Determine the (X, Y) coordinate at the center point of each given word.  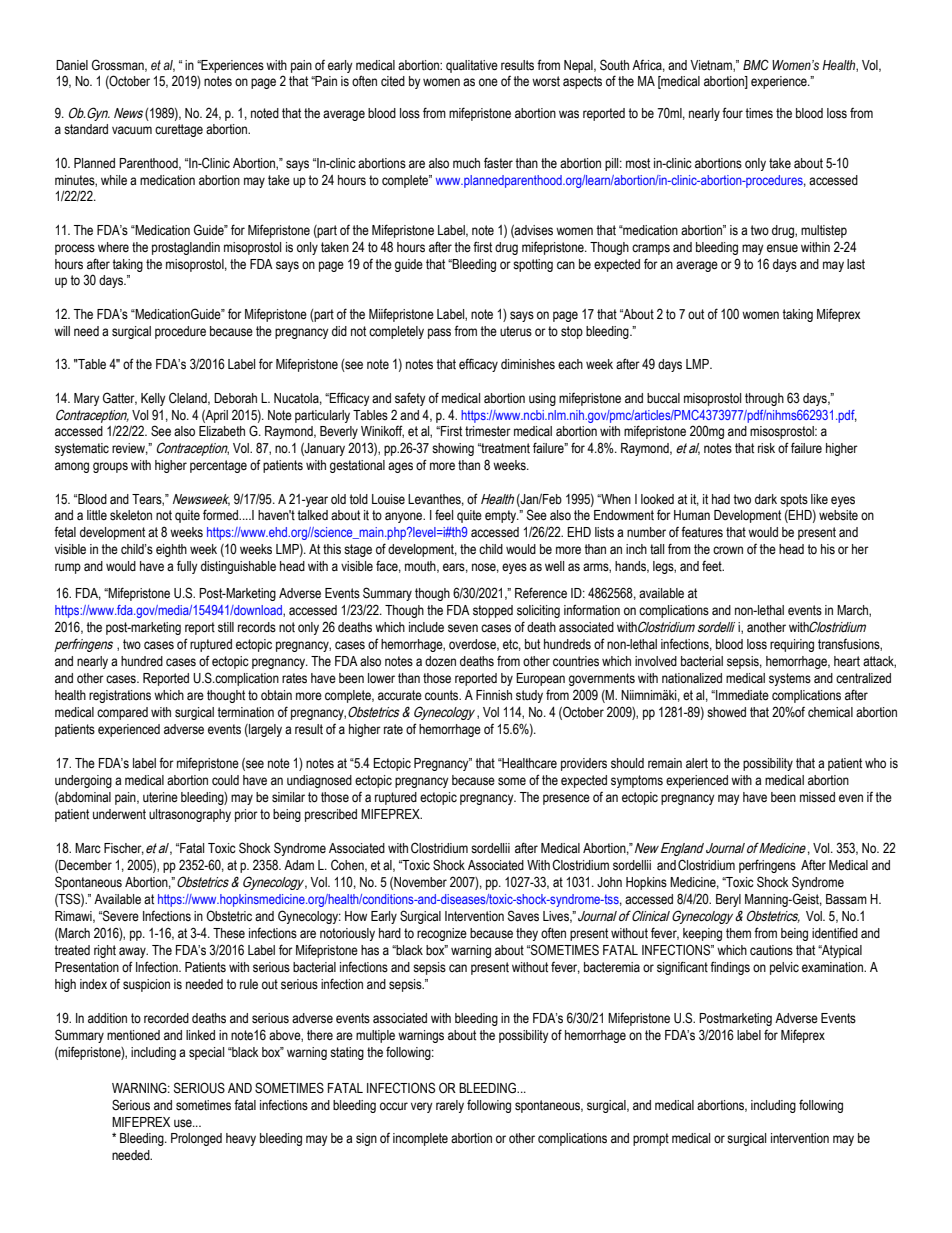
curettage (179, 130)
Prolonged (196, 1139)
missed (817, 797)
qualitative (472, 66)
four (732, 112)
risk (766, 448)
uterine (160, 797)
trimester (488, 431)
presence (566, 799)
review (130, 449)
